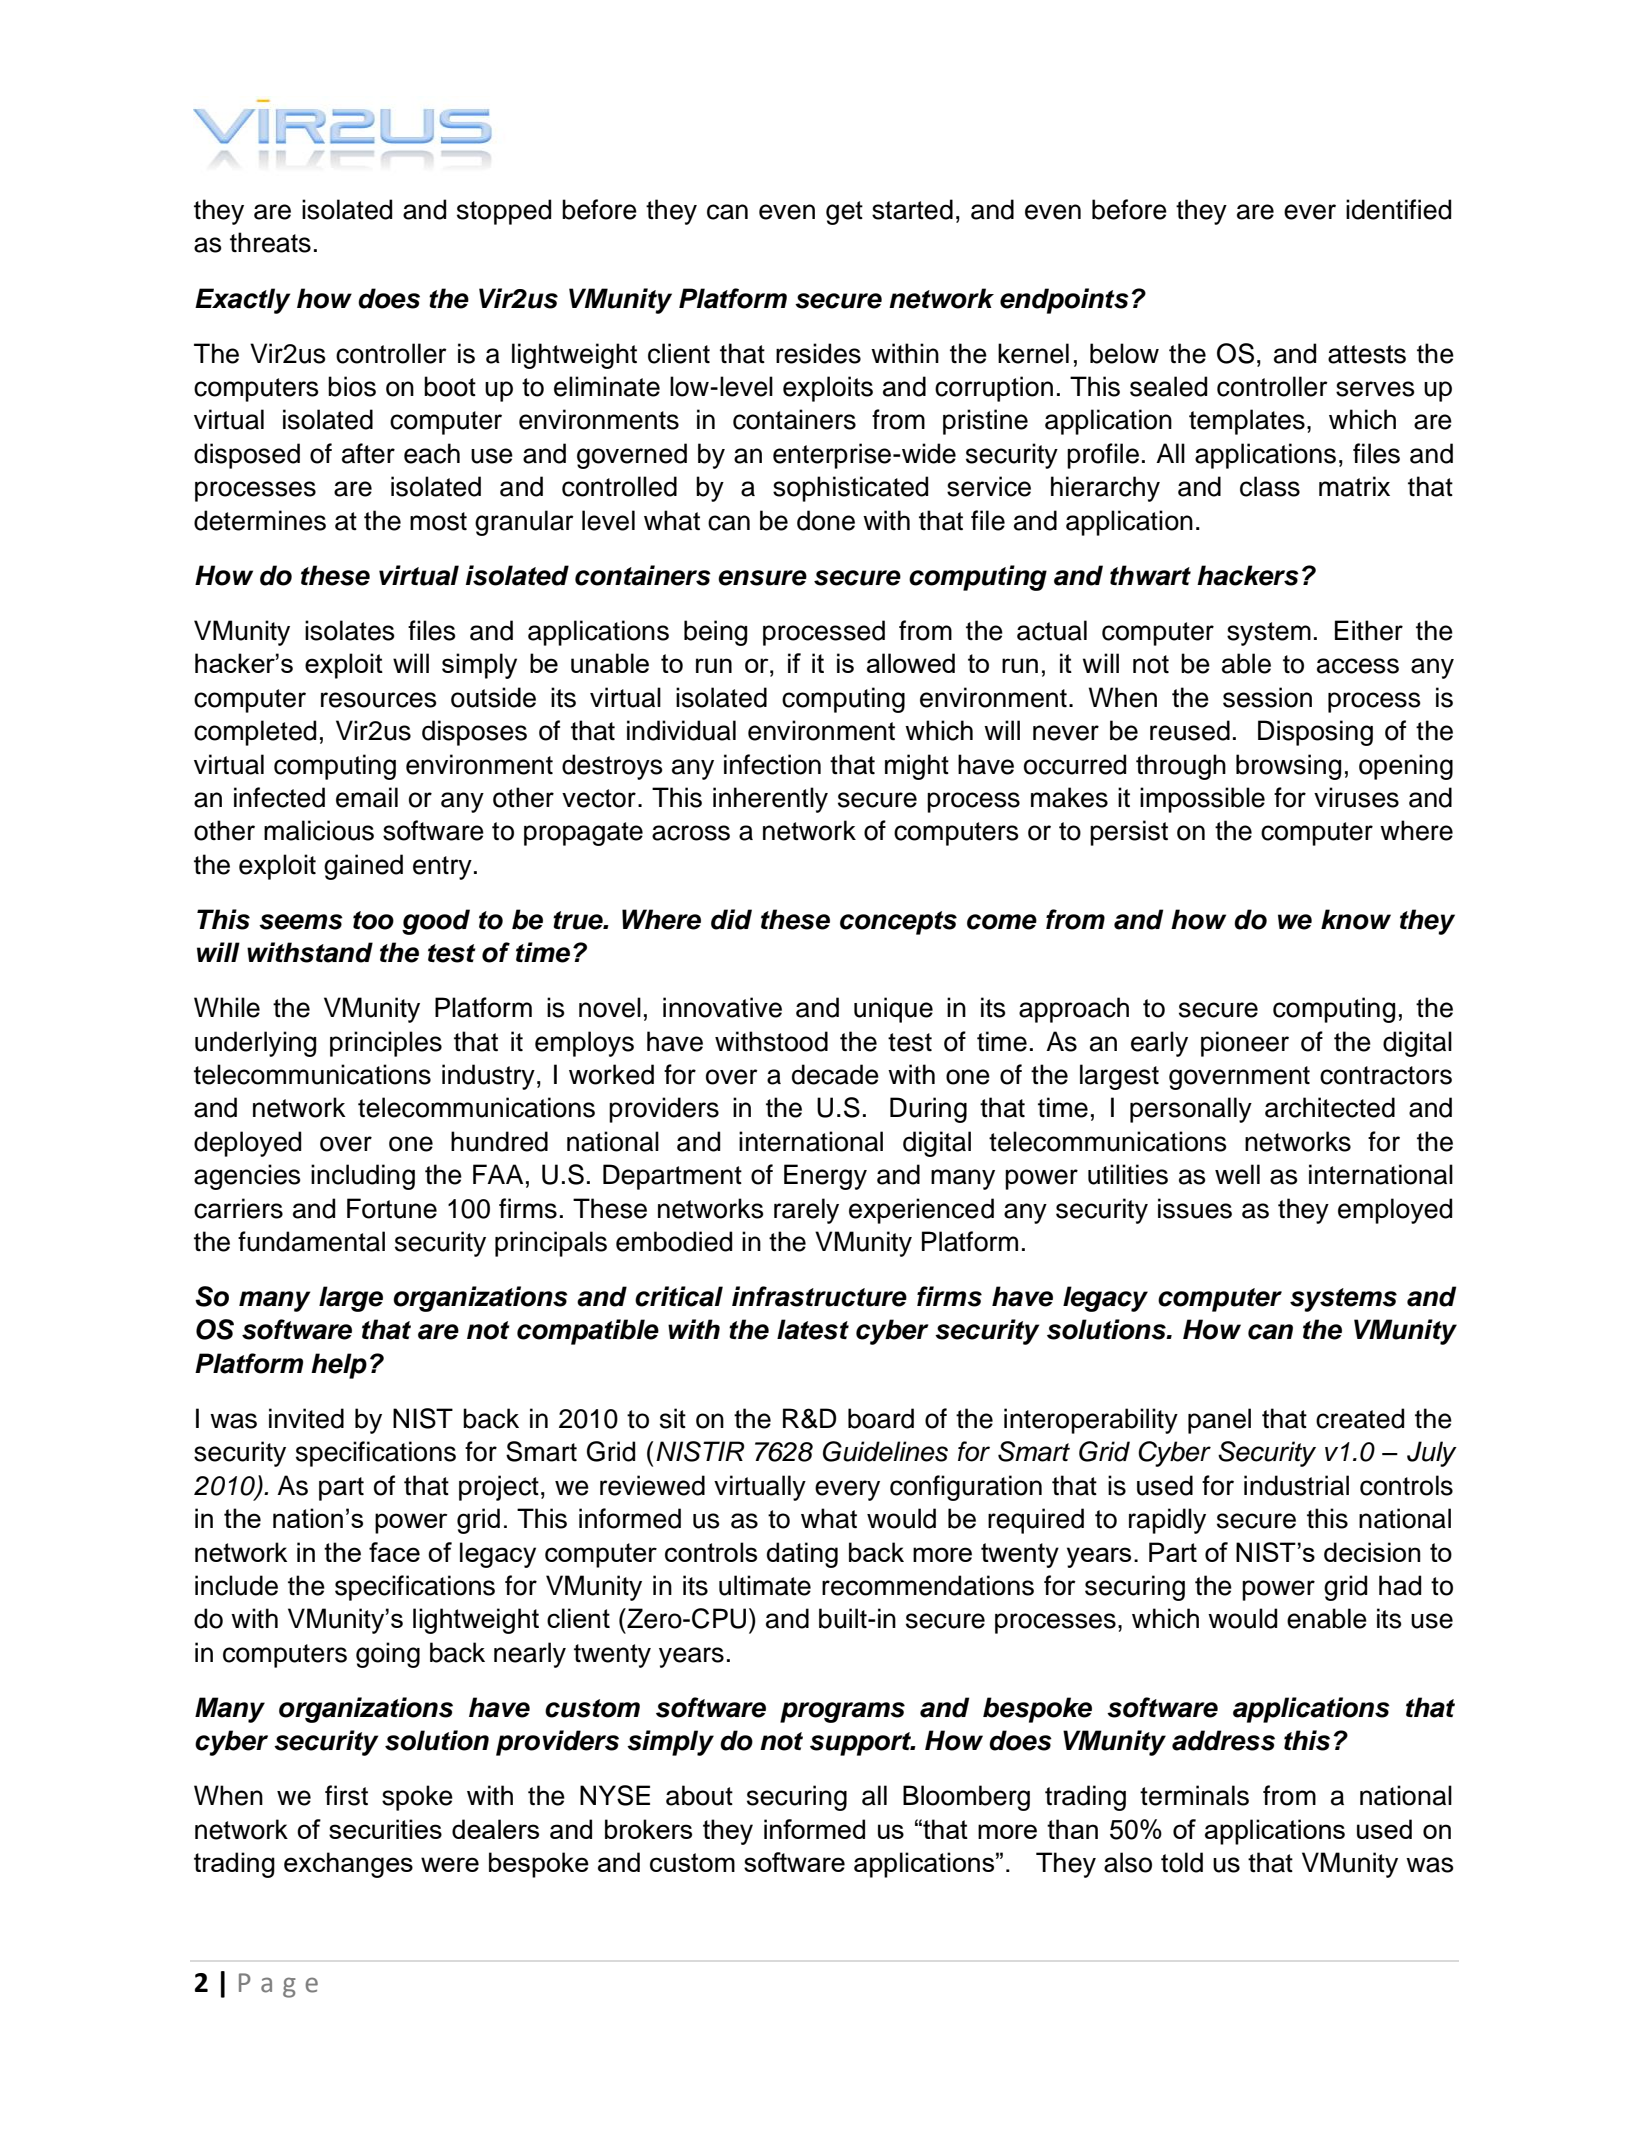 The width and height of the image is (1648, 2133). Describe the element at coordinates (1398, 209) in the image. I see `identified` at that location.
